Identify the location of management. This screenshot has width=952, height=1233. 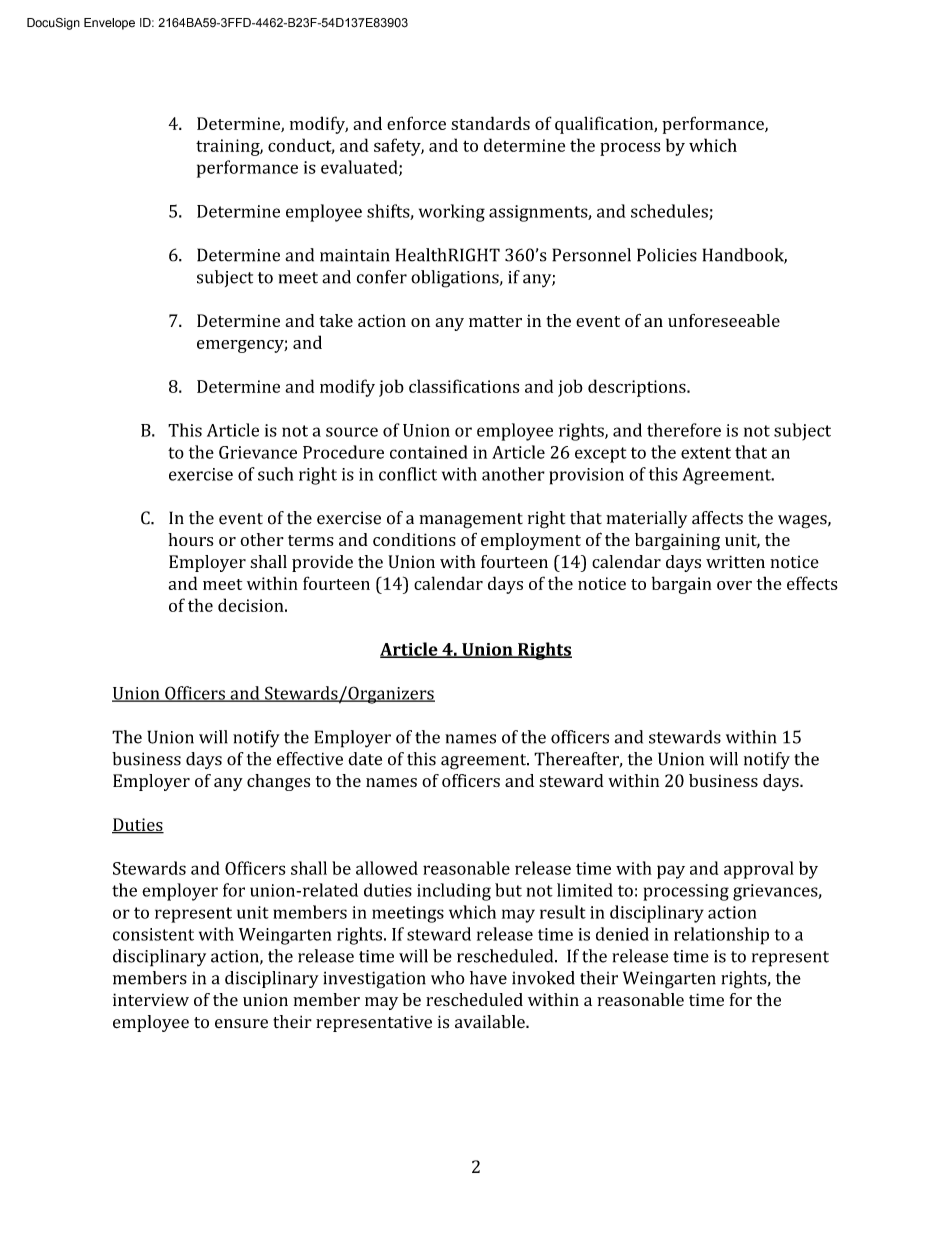
(471, 521).
